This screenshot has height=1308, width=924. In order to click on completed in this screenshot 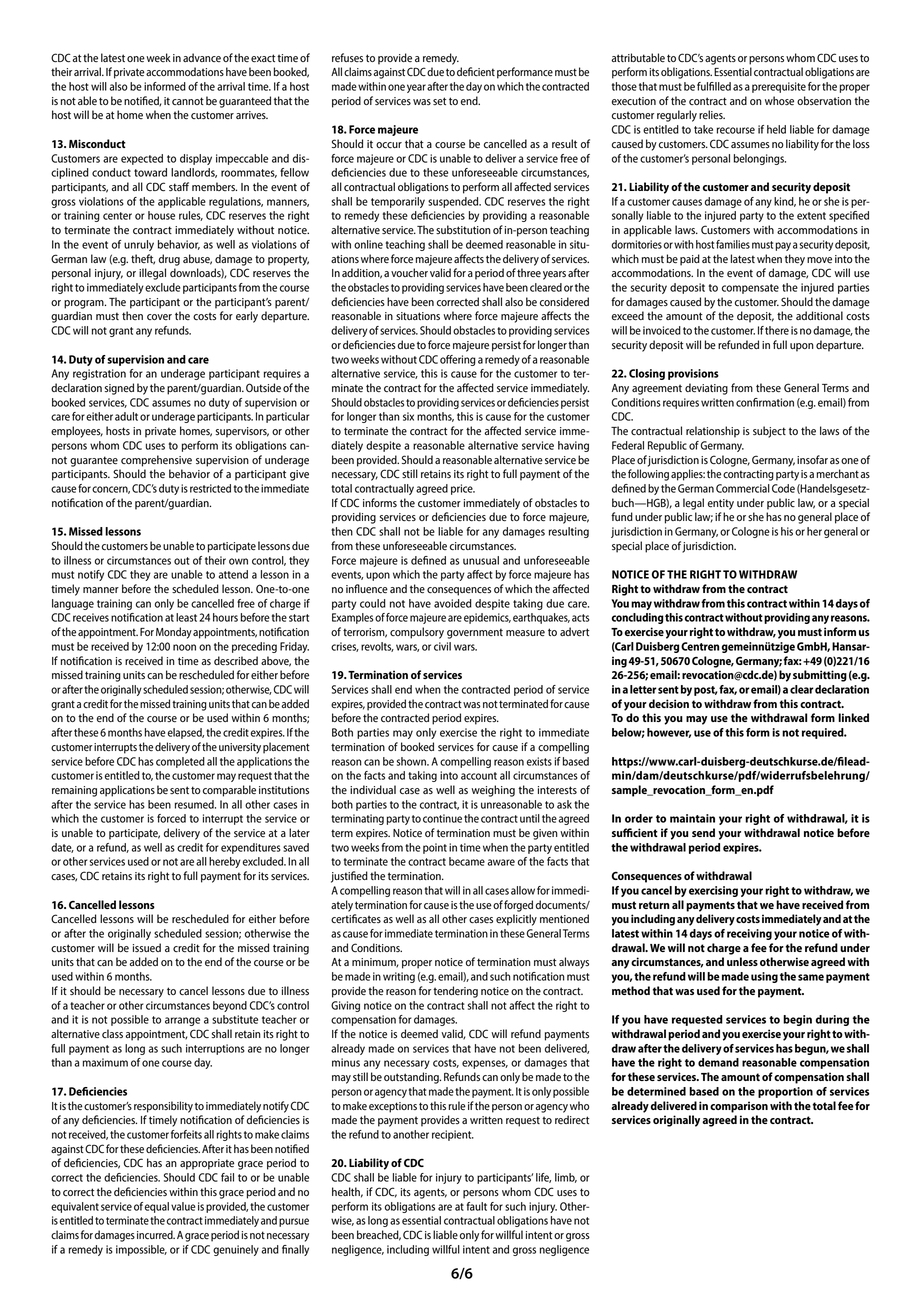, I will do `click(180, 762)`.
